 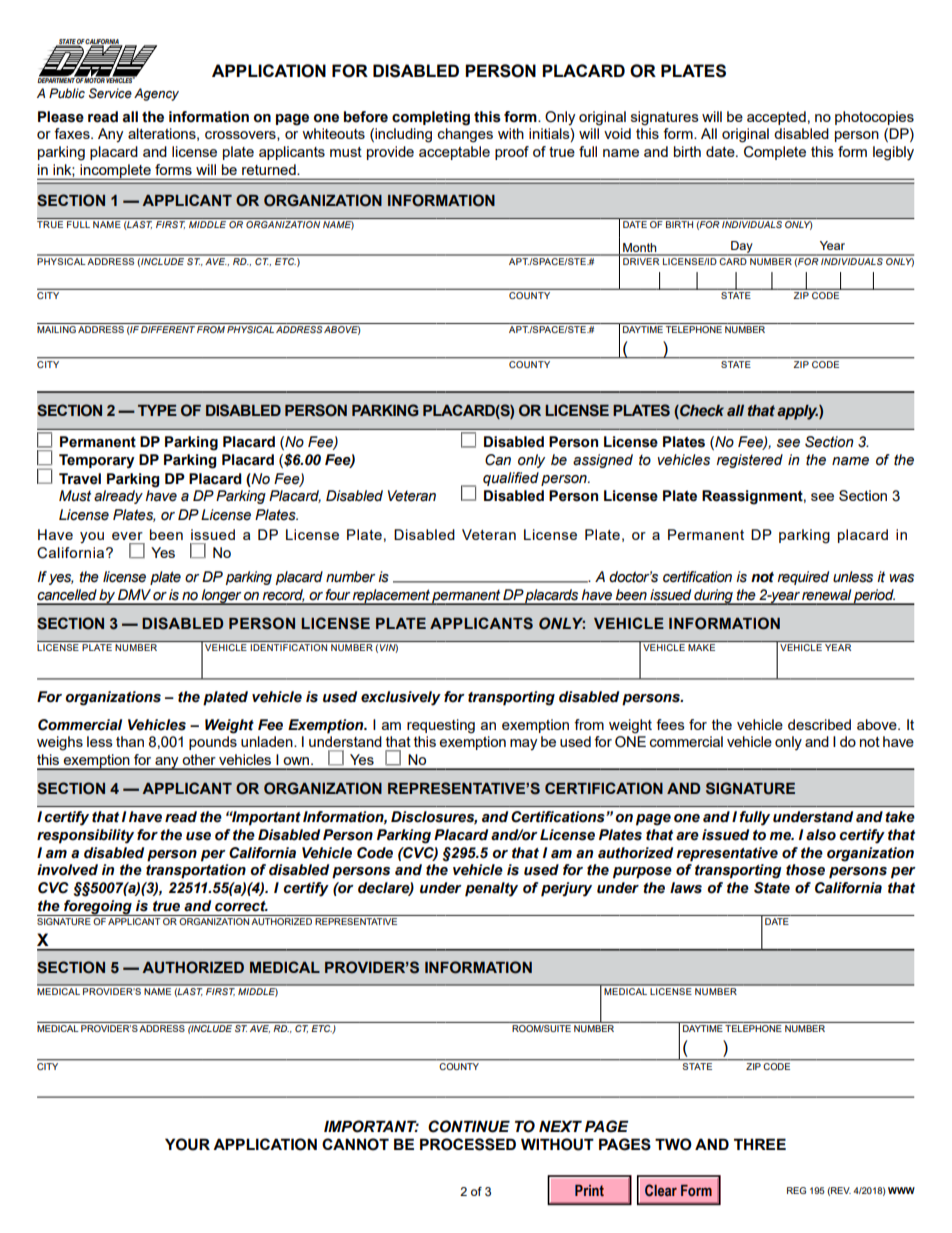 What do you see at coordinates (134, 594) in the image?
I see `DMV` at bounding box center [134, 594].
